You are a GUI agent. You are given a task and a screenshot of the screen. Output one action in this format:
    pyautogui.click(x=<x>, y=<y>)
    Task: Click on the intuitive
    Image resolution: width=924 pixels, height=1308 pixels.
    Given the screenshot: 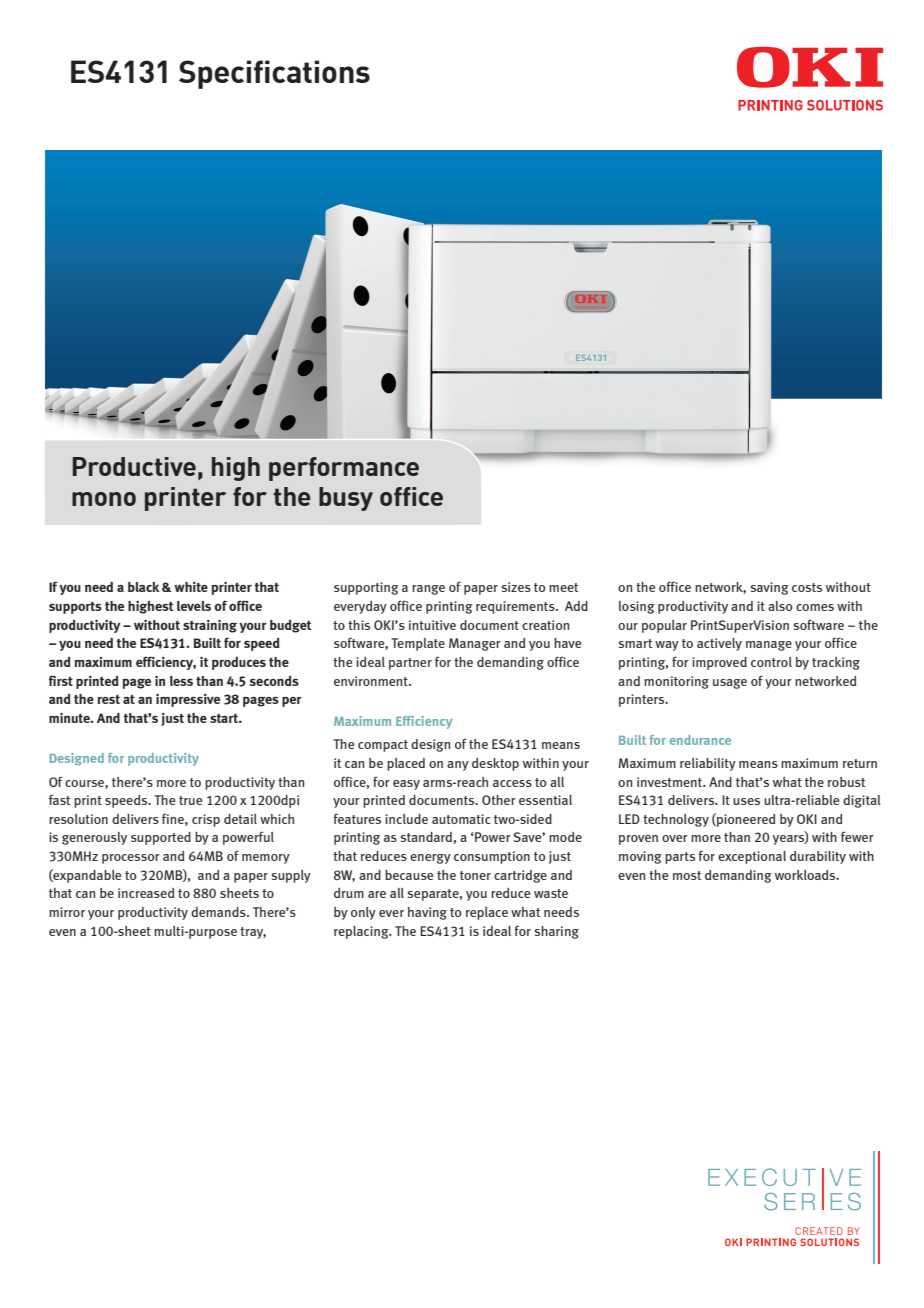 What is the action you would take?
    pyautogui.click(x=432, y=625)
